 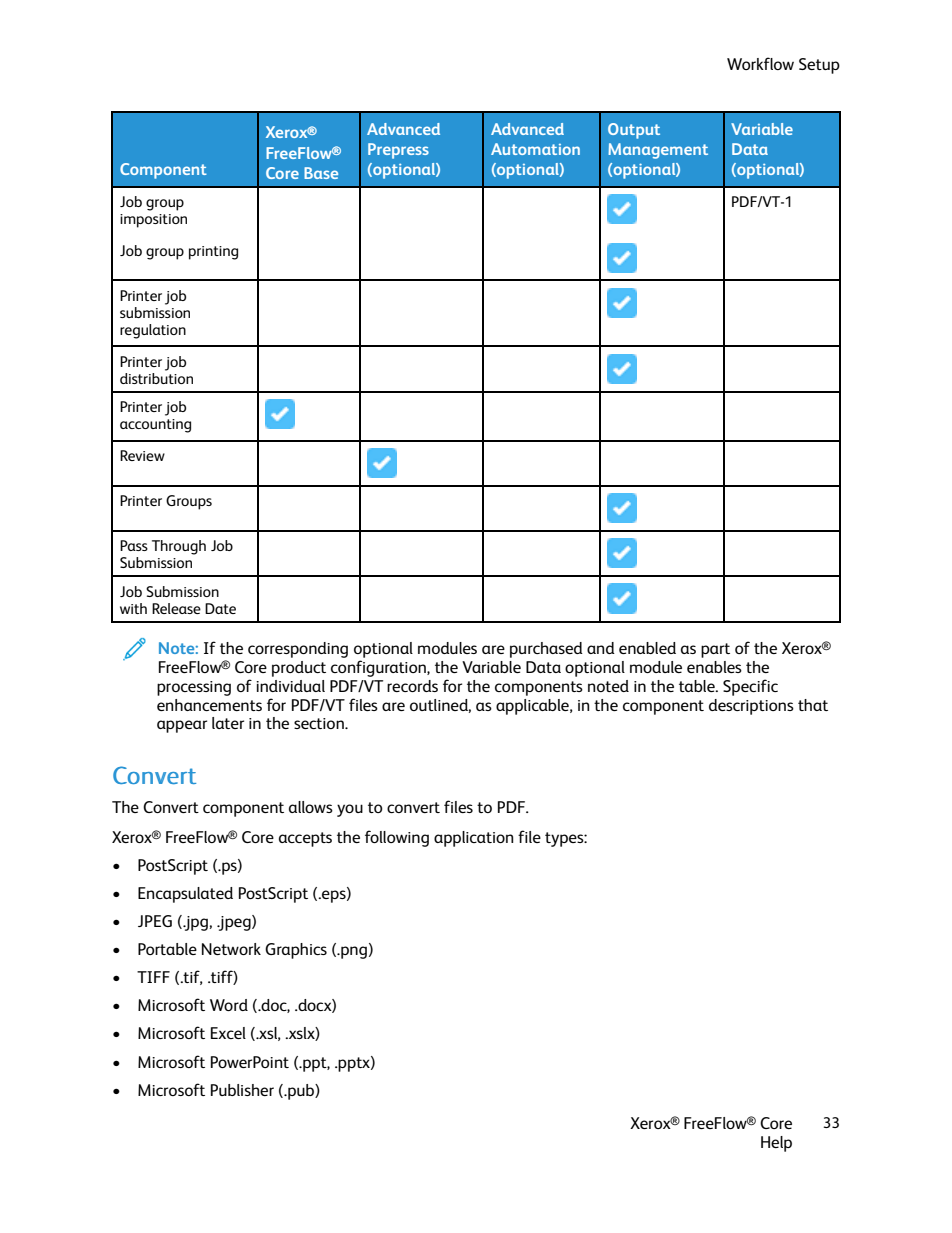 I want to click on Workflow, so click(x=760, y=63).
